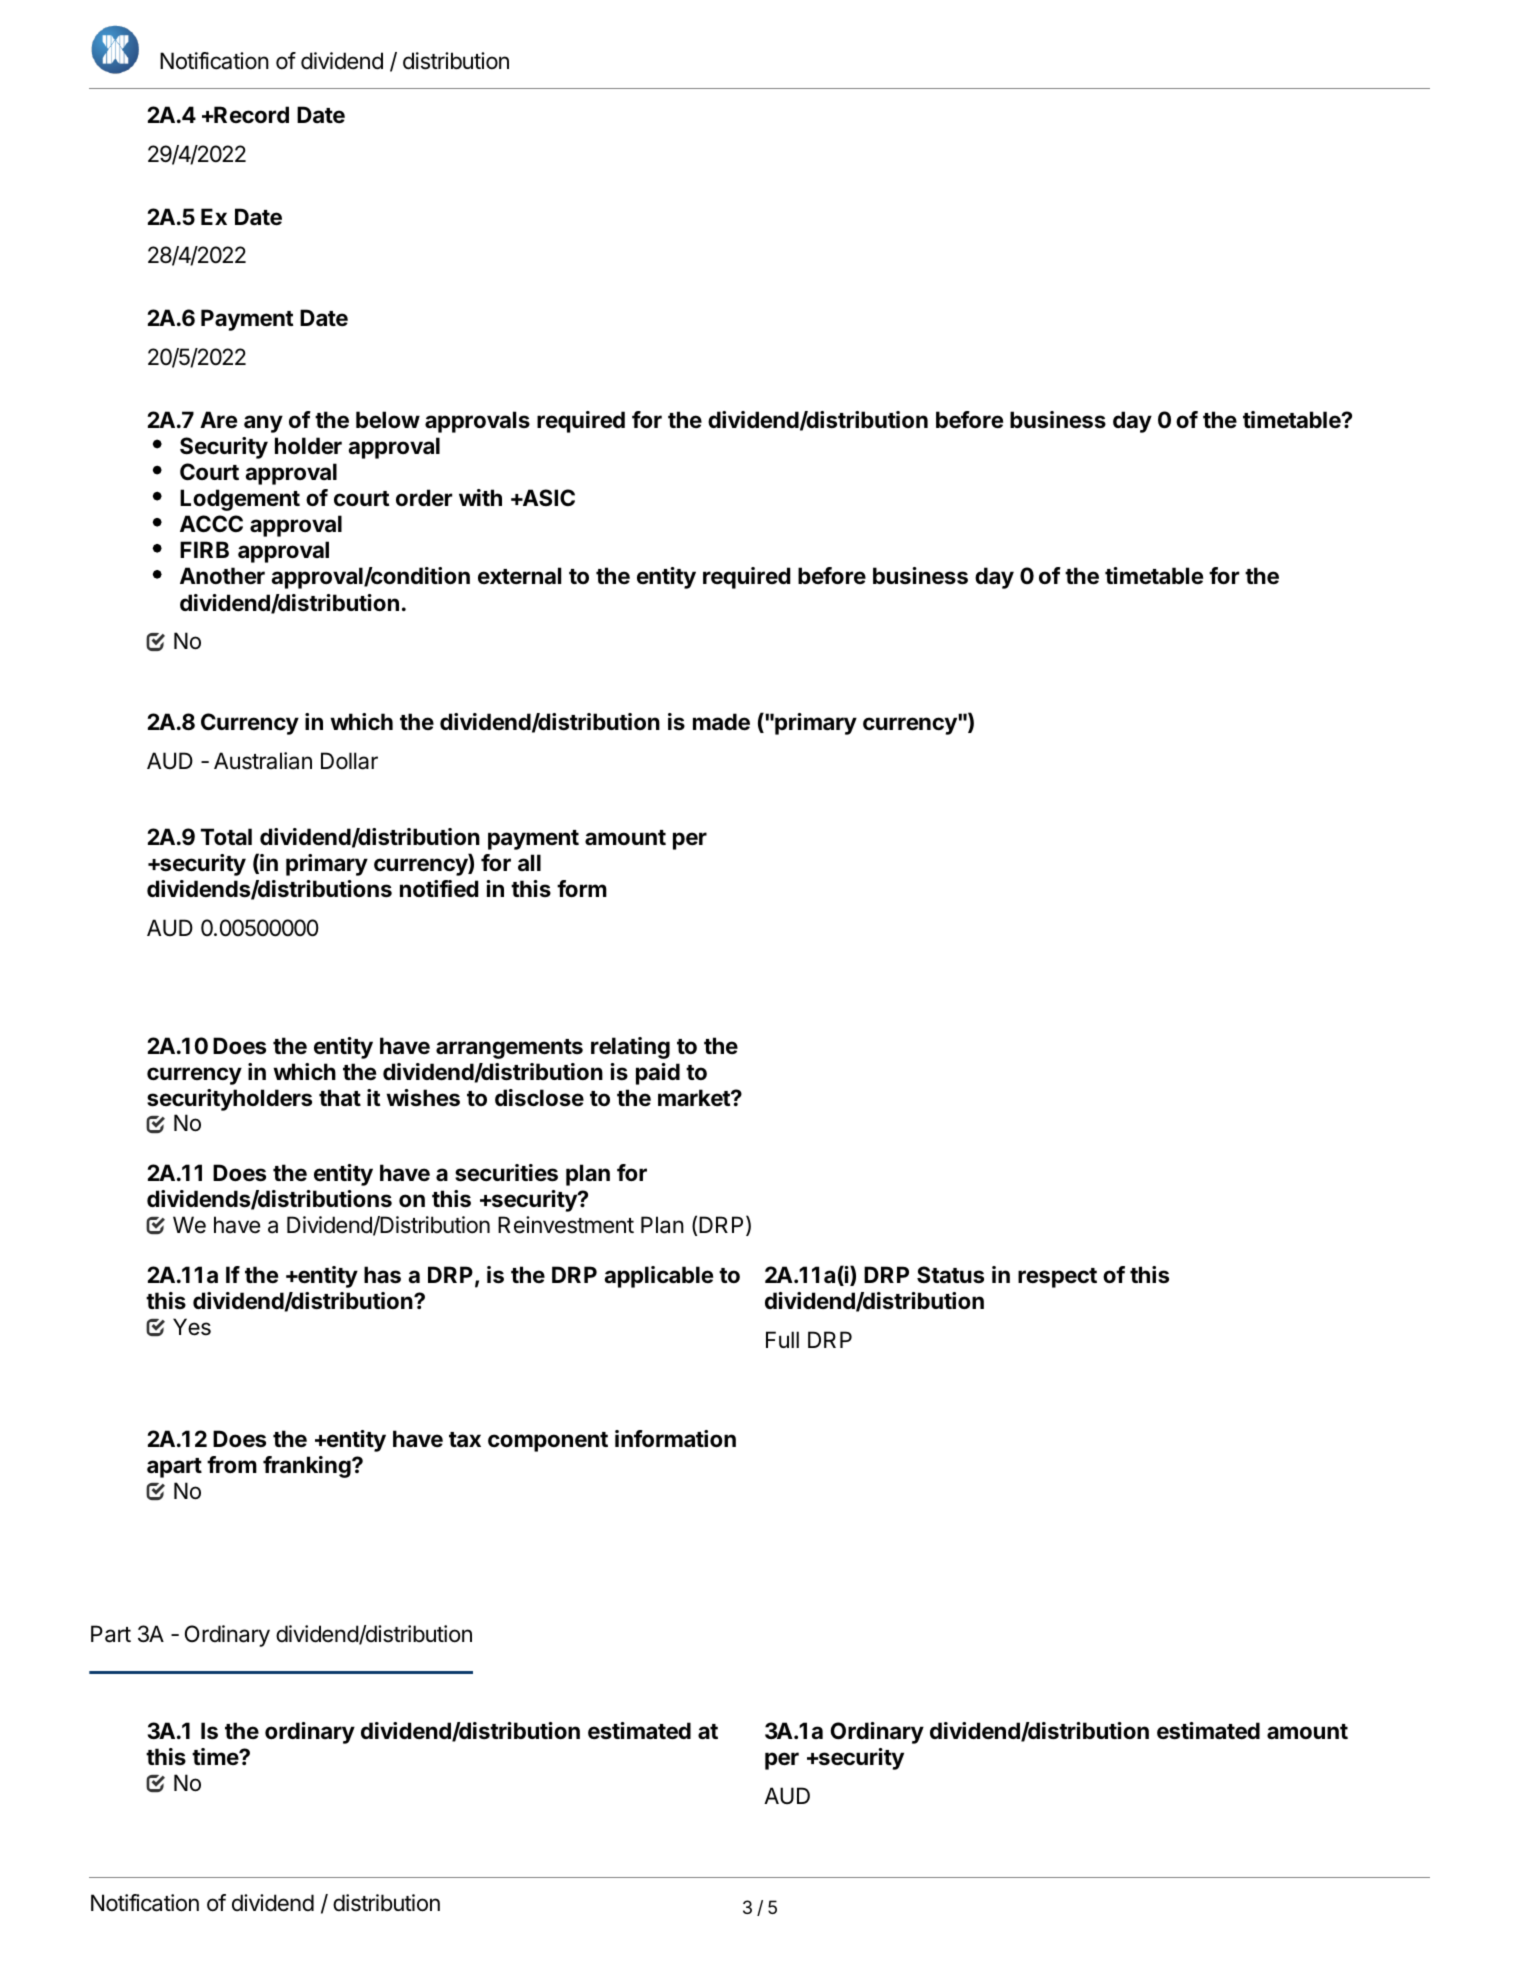  What do you see at coordinates (950, 1275) in the screenshot?
I see `Status` at bounding box center [950, 1275].
